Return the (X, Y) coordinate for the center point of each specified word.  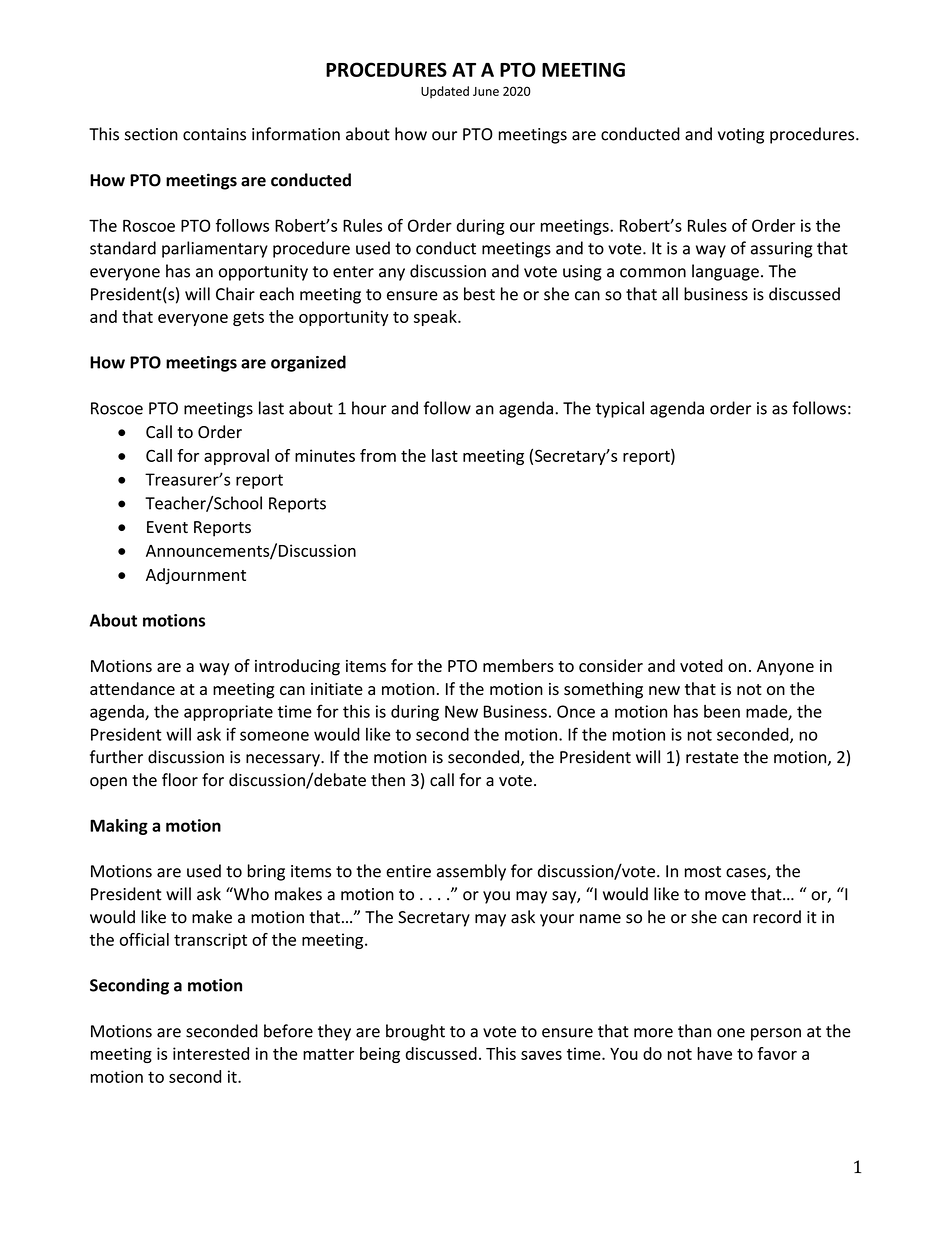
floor (180, 780)
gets (248, 319)
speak (436, 318)
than (694, 1031)
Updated (445, 92)
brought (415, 1032)
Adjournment (196, 576)
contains (214, 134)
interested (211, 1053)
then (388, 780)
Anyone (785, 668)
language (725, 272)
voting (741, 136)
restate (712, 758)
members (518, 665)
